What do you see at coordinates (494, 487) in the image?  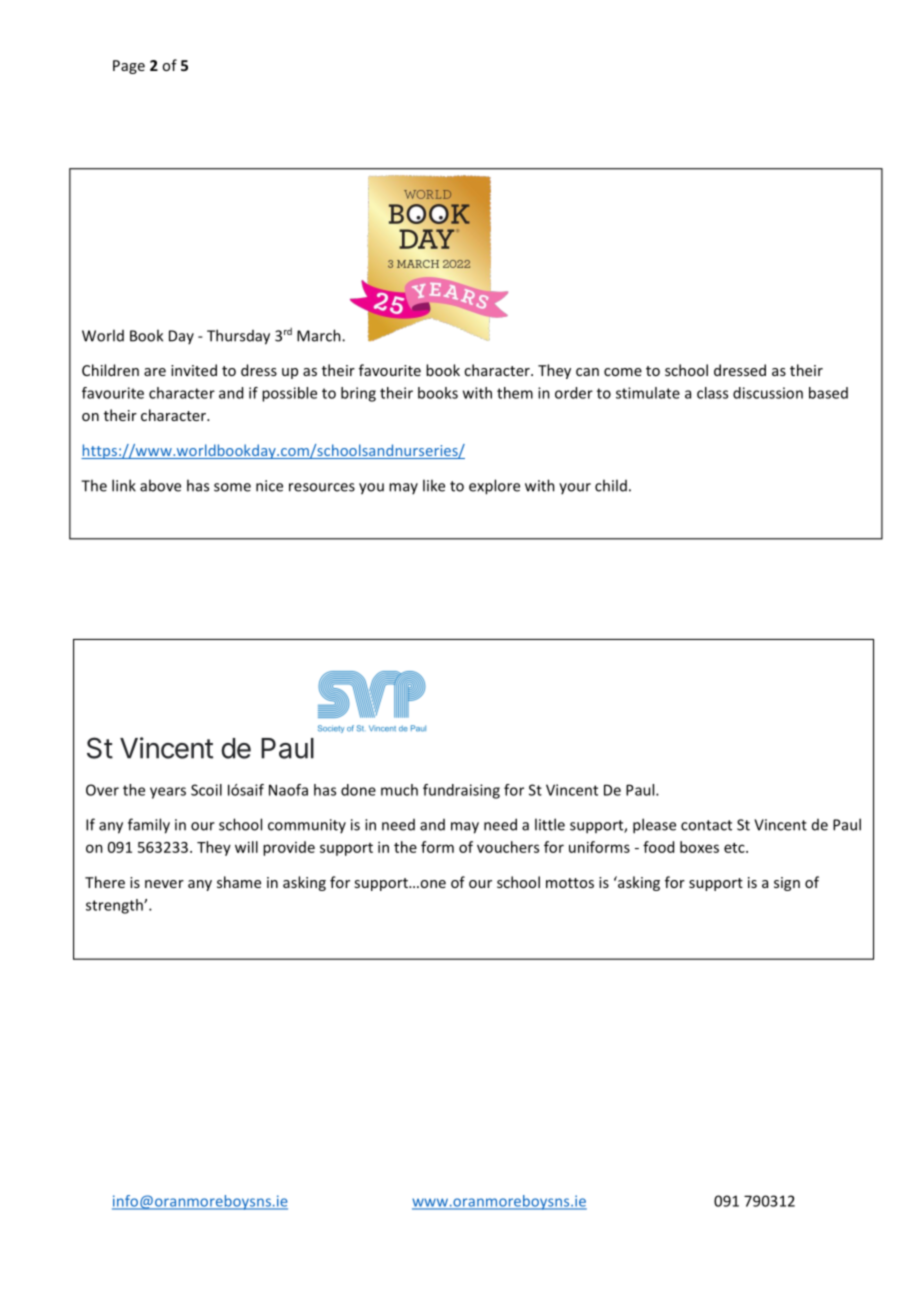 I see `explore` at bounding box center [494, 487].
